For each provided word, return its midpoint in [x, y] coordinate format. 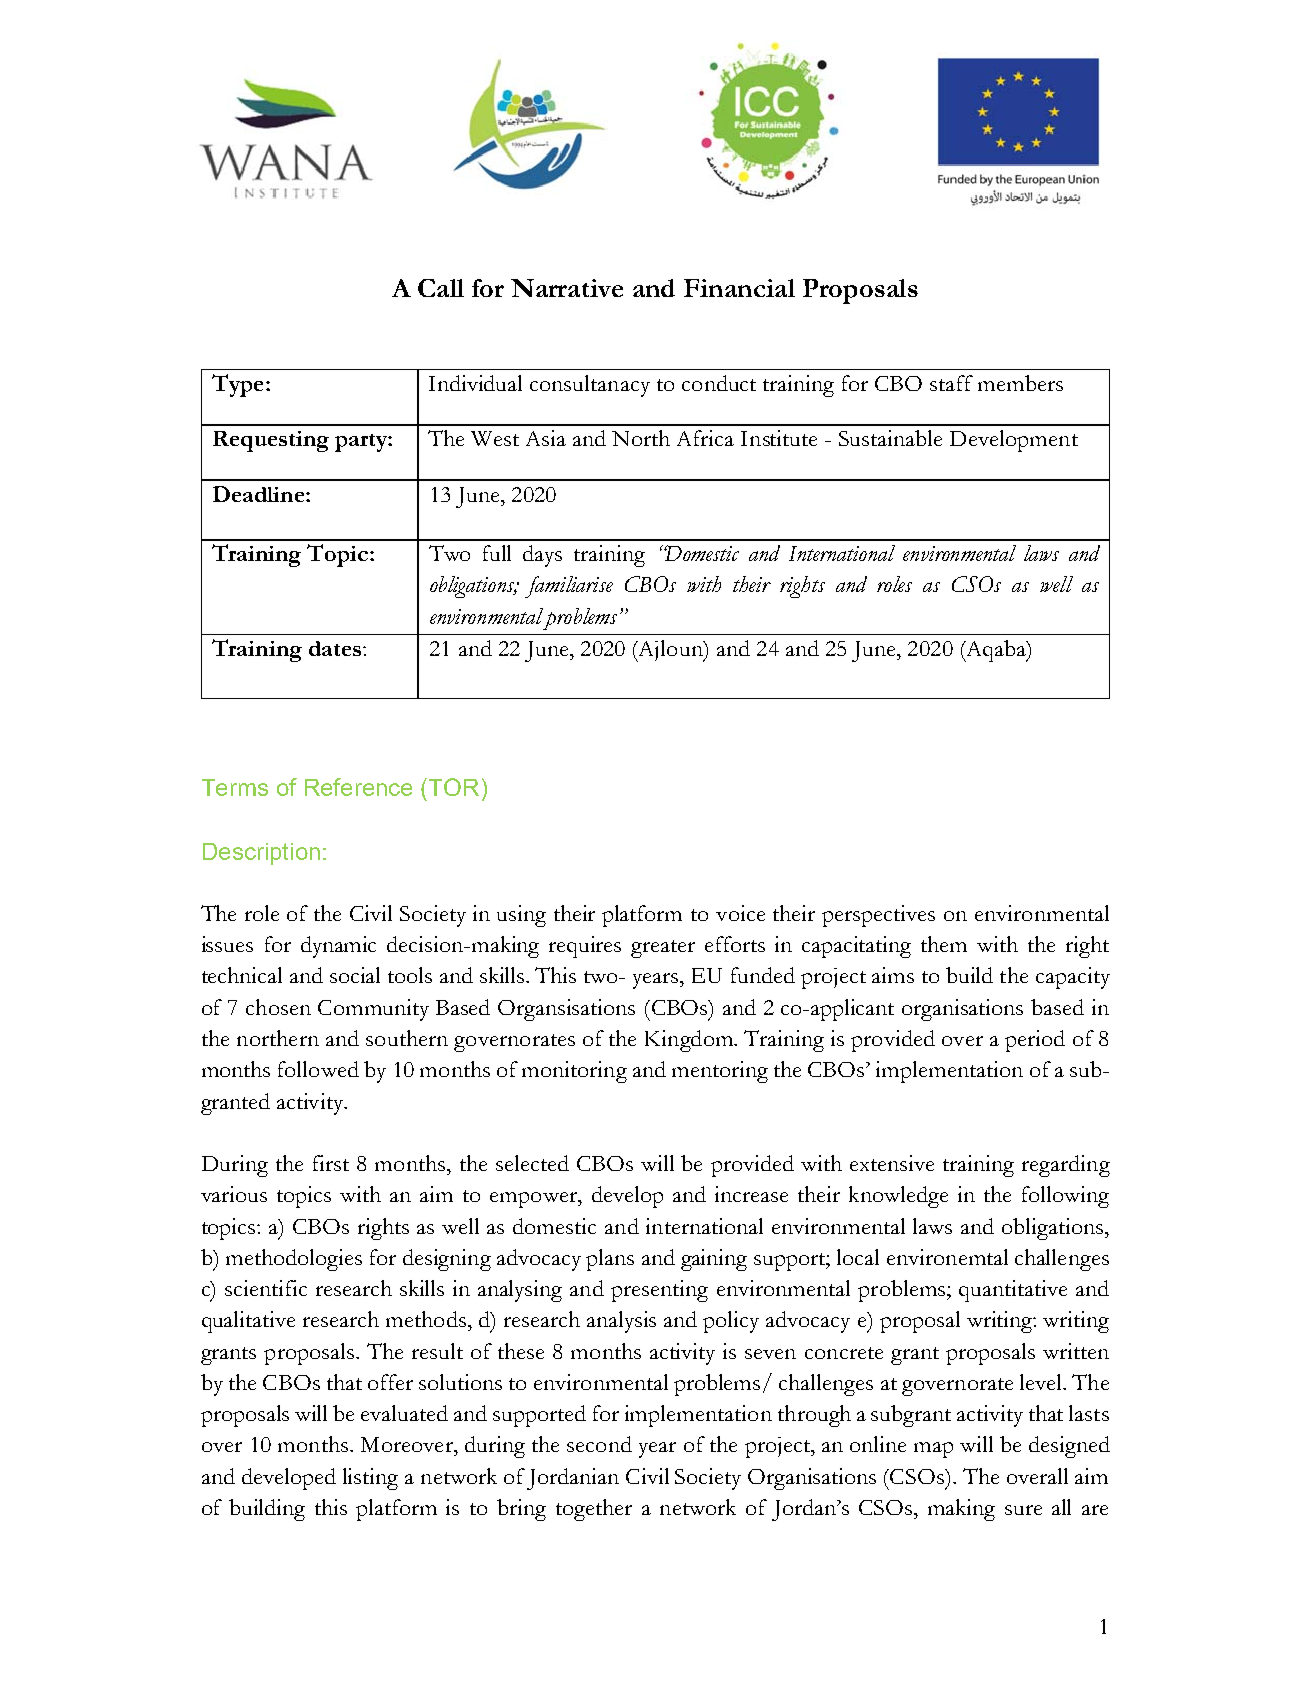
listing [370, 1479]
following [1065, 1197]
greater [663, 949]
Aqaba [995, 651]
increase [751, 1194]
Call [441, 288]
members [1020, 383]
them [944, 944]
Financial [739, 288]
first [331, 1163]
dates [335, 648]
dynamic [338, 947]
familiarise [569, 587]
